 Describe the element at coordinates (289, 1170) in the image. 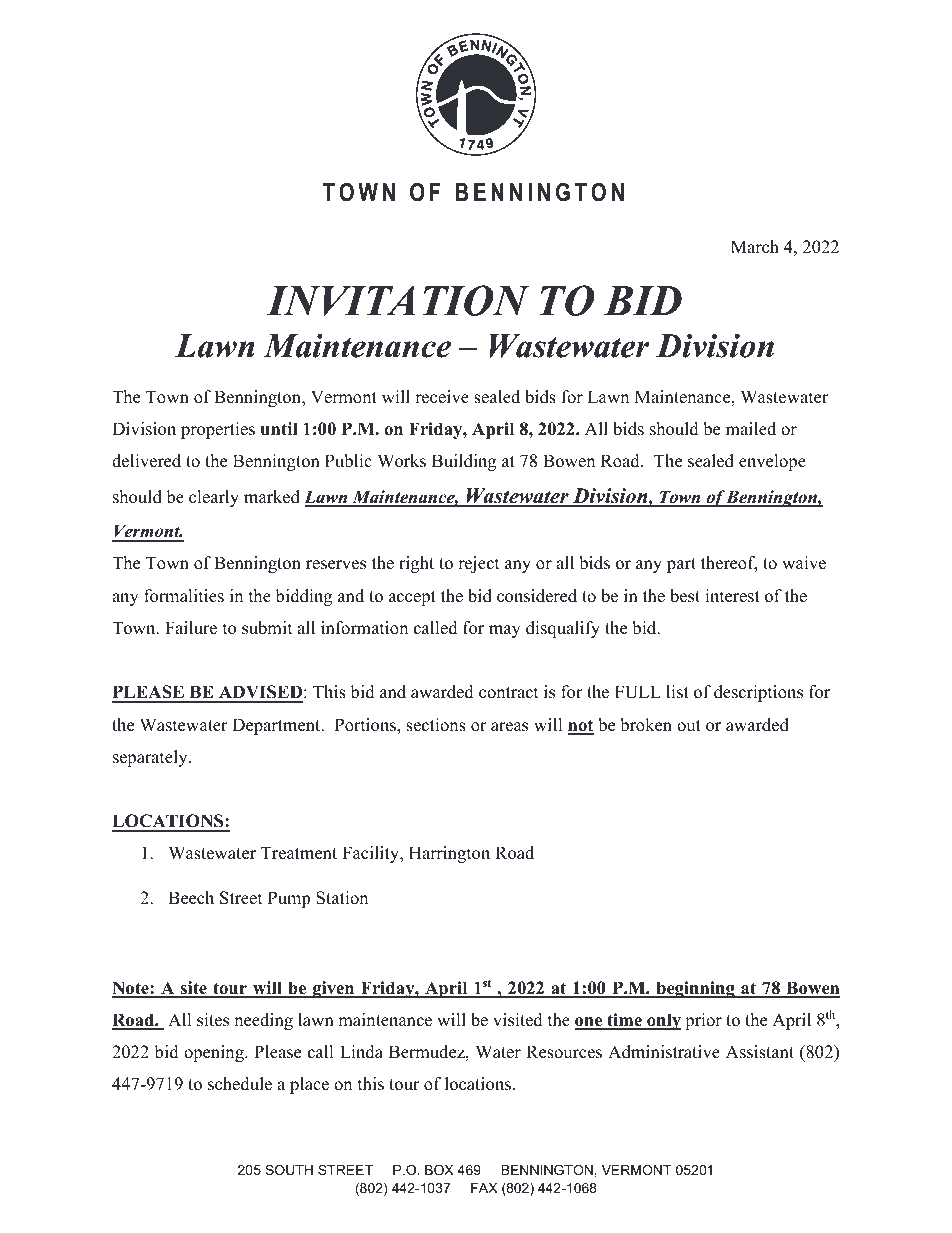

I see `SOUTH` at that location.
